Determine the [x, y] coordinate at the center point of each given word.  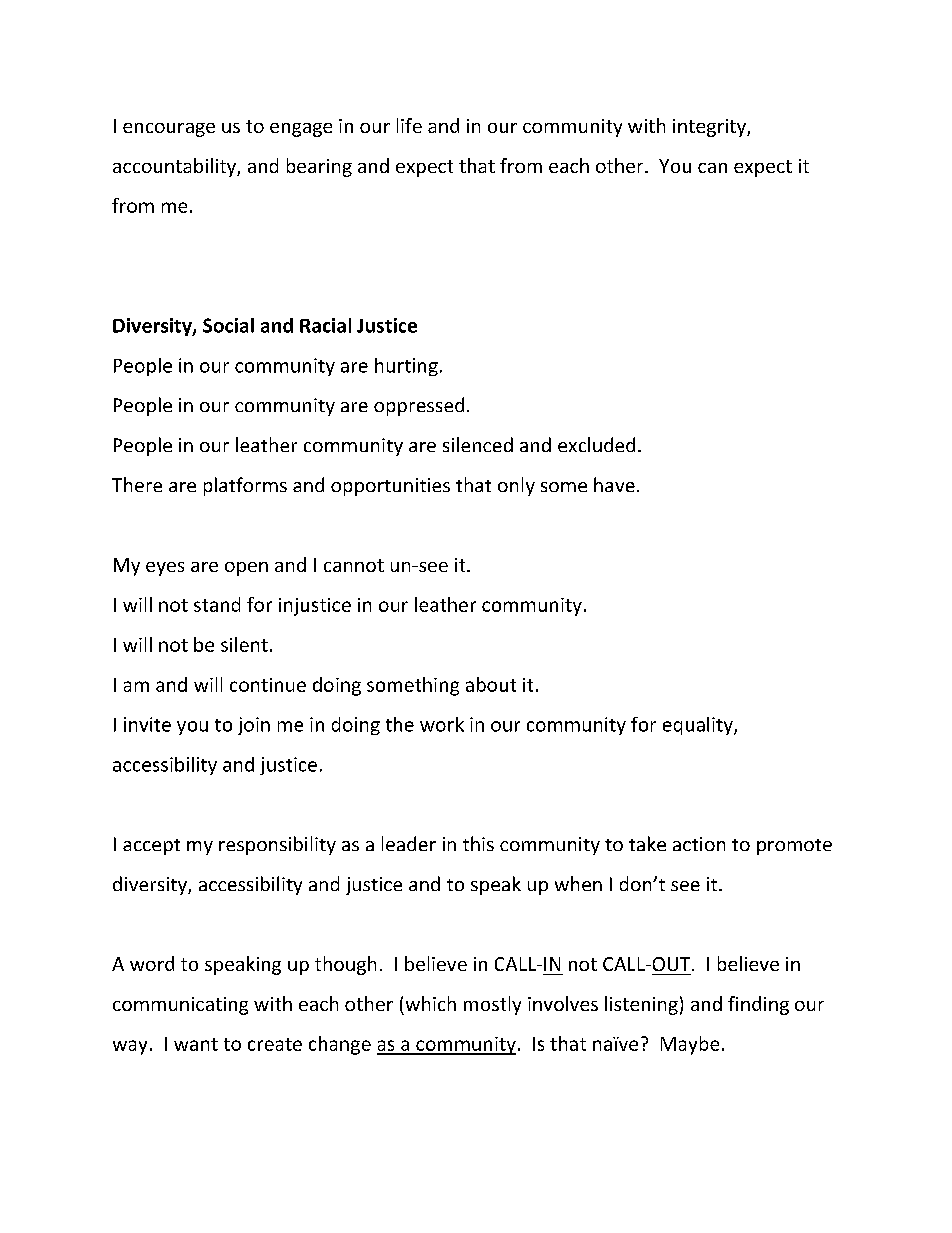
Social [228, 325]
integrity [710, 128]
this [478, 843]
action [699, 844]
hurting [406, 367]
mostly [492, 1005]
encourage [169, 130]
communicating [180, 1006]
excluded [596, 444]
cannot [354, 565]
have [614, 484]
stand [217, 604]
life [409, 125]
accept [151, 847]
